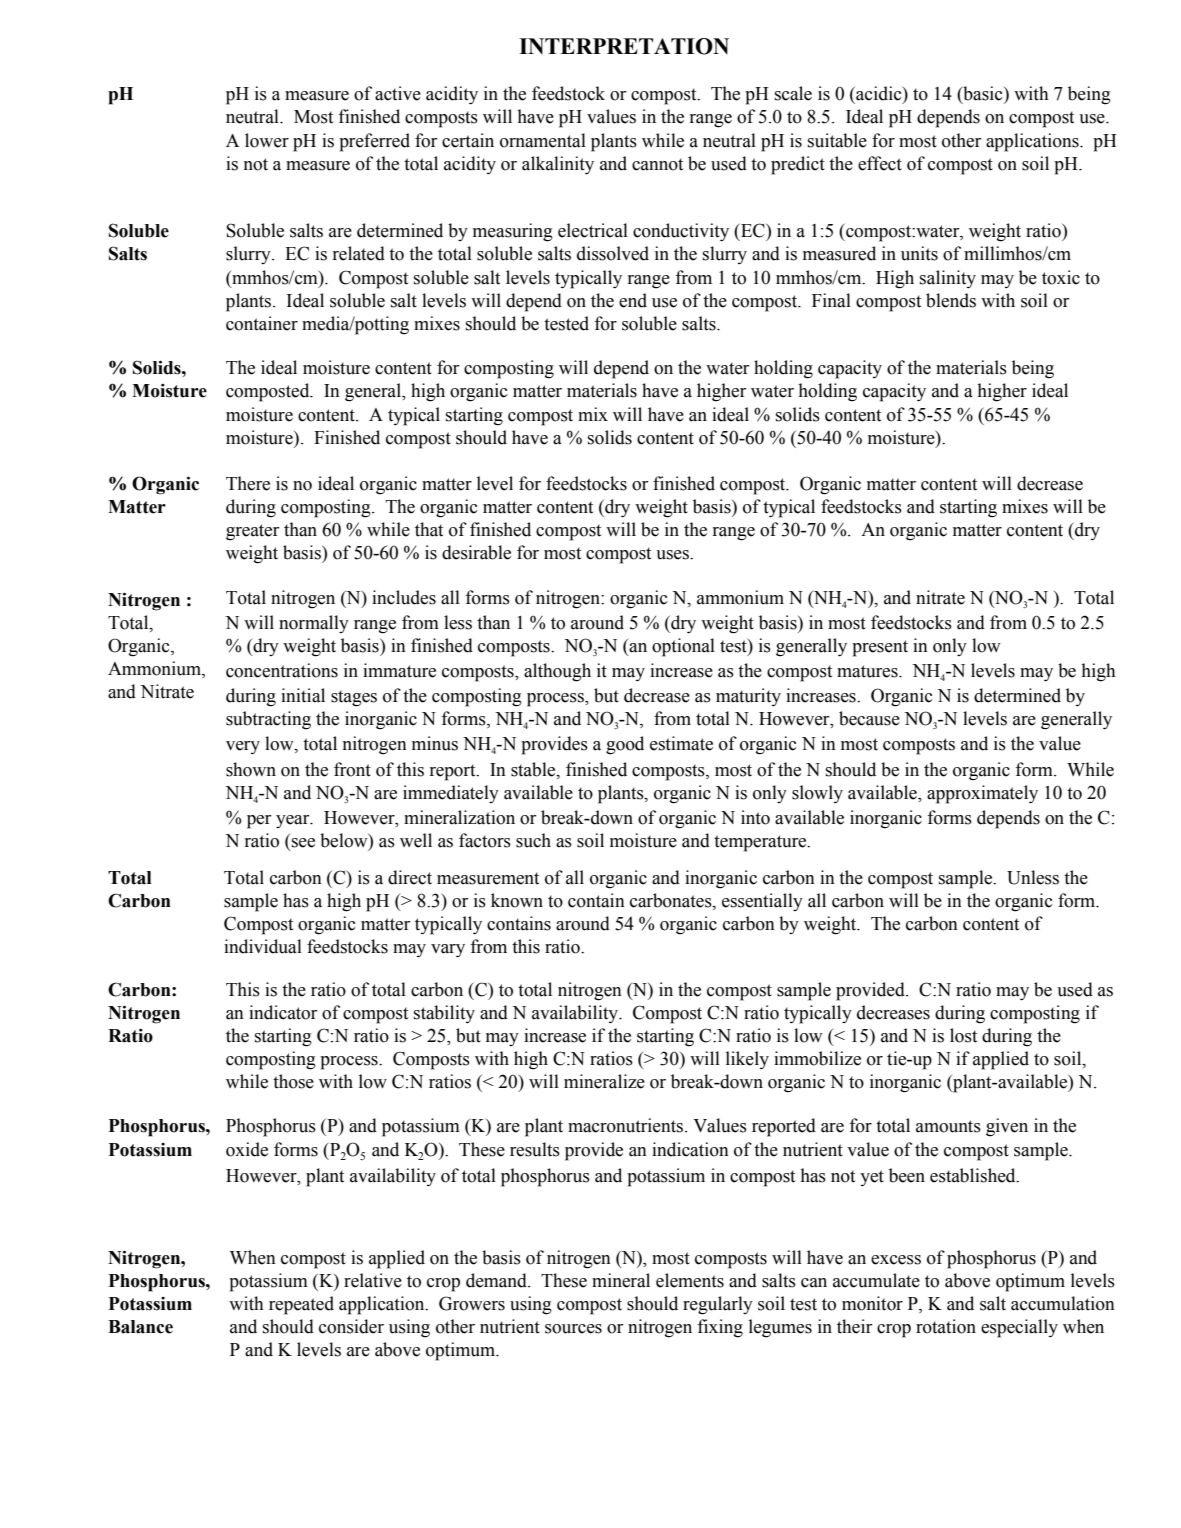 This screenshot has height=1528, width=1181. I want to click on lower, so click(267, 140).
